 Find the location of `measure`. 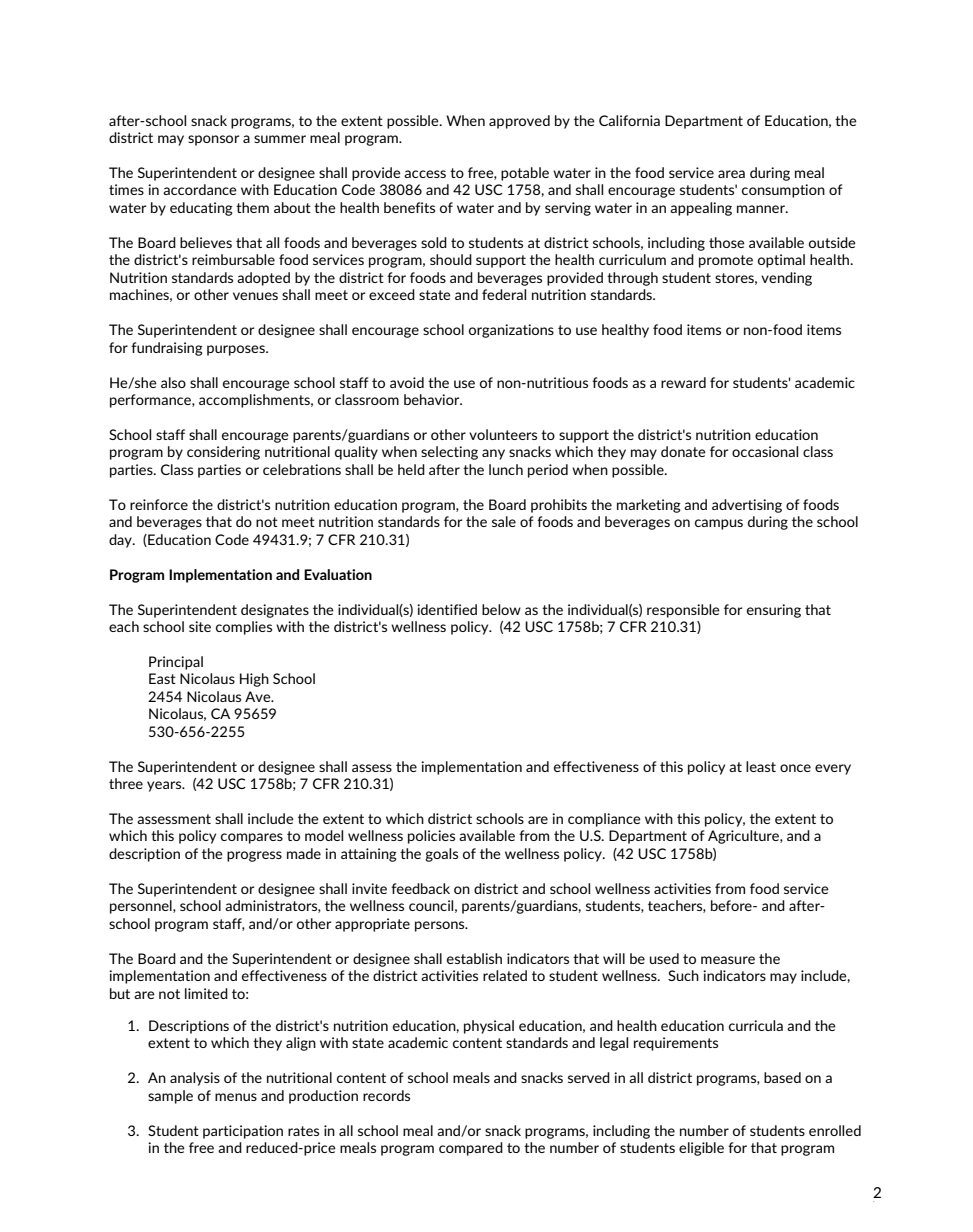

measure is located at coordinates (728, 960).
